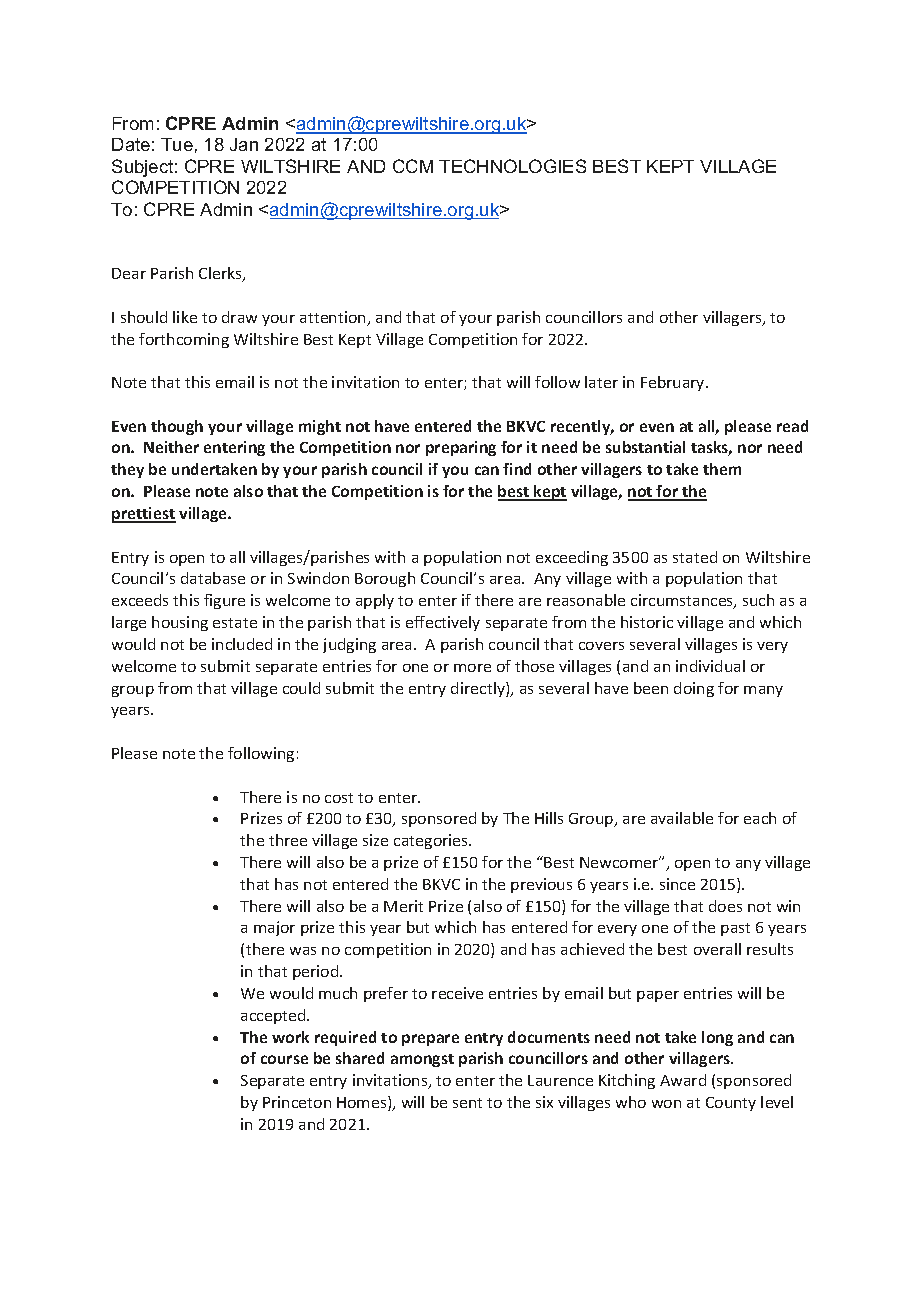  Describe the element at coordinates (177, 144) in the image. I see `Tue` at that location.
